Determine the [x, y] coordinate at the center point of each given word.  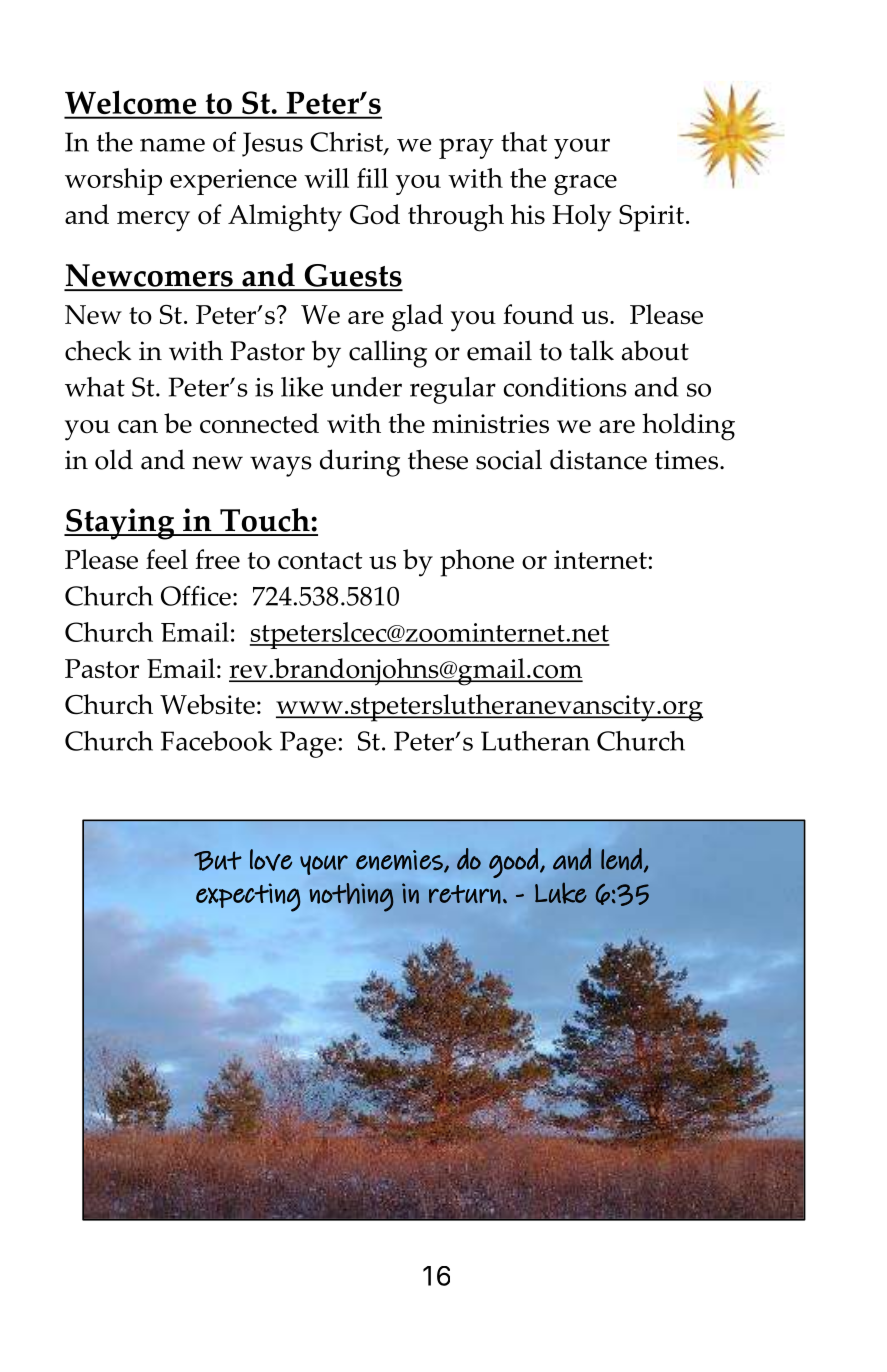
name [172, 145]
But [218, 861]
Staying [120, 524]
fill [372, 178]
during [360, 463]
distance [598, 459]
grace [585, 185]
